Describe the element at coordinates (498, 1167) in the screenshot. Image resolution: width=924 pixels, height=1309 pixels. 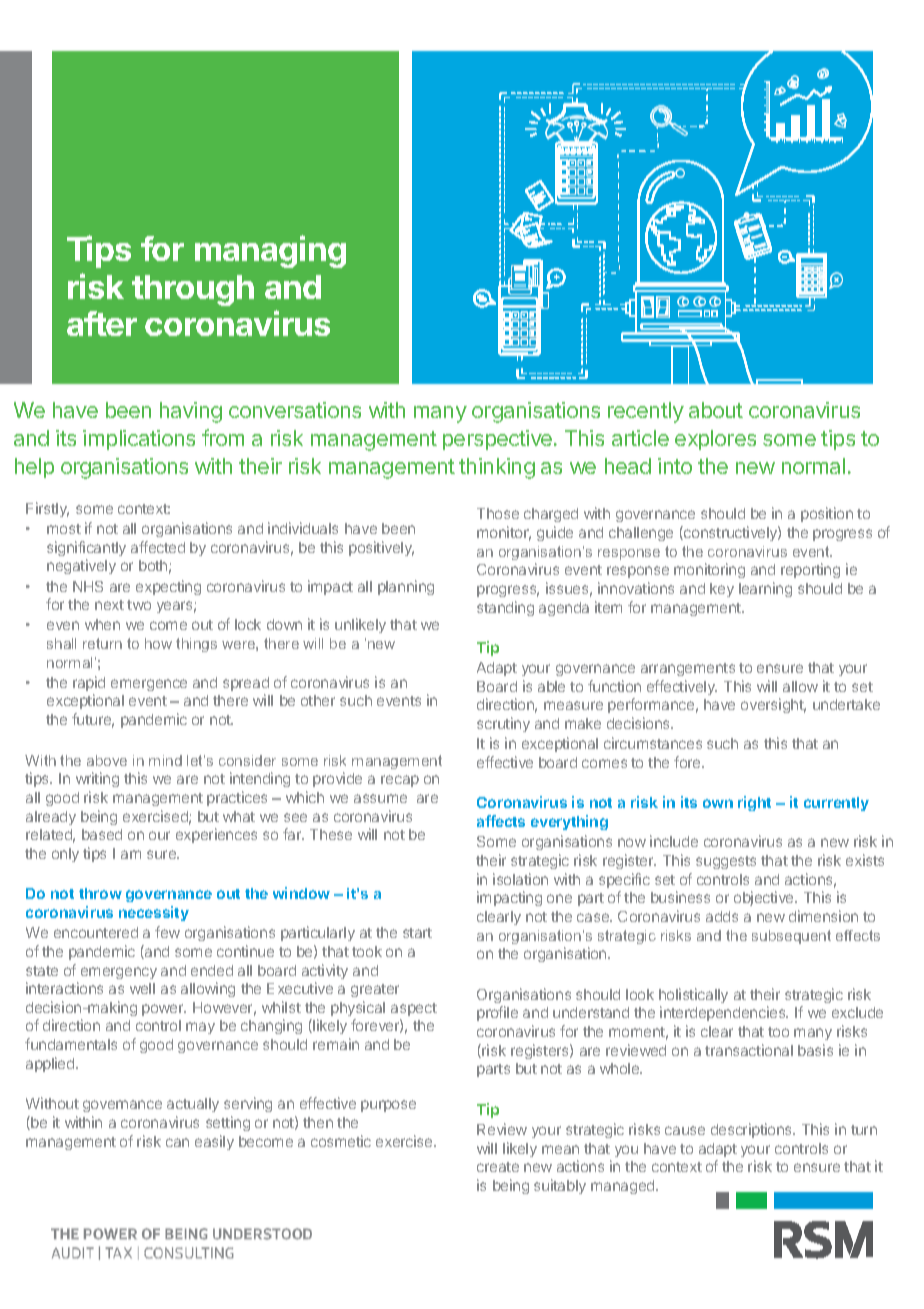
I see `create` at that location.
